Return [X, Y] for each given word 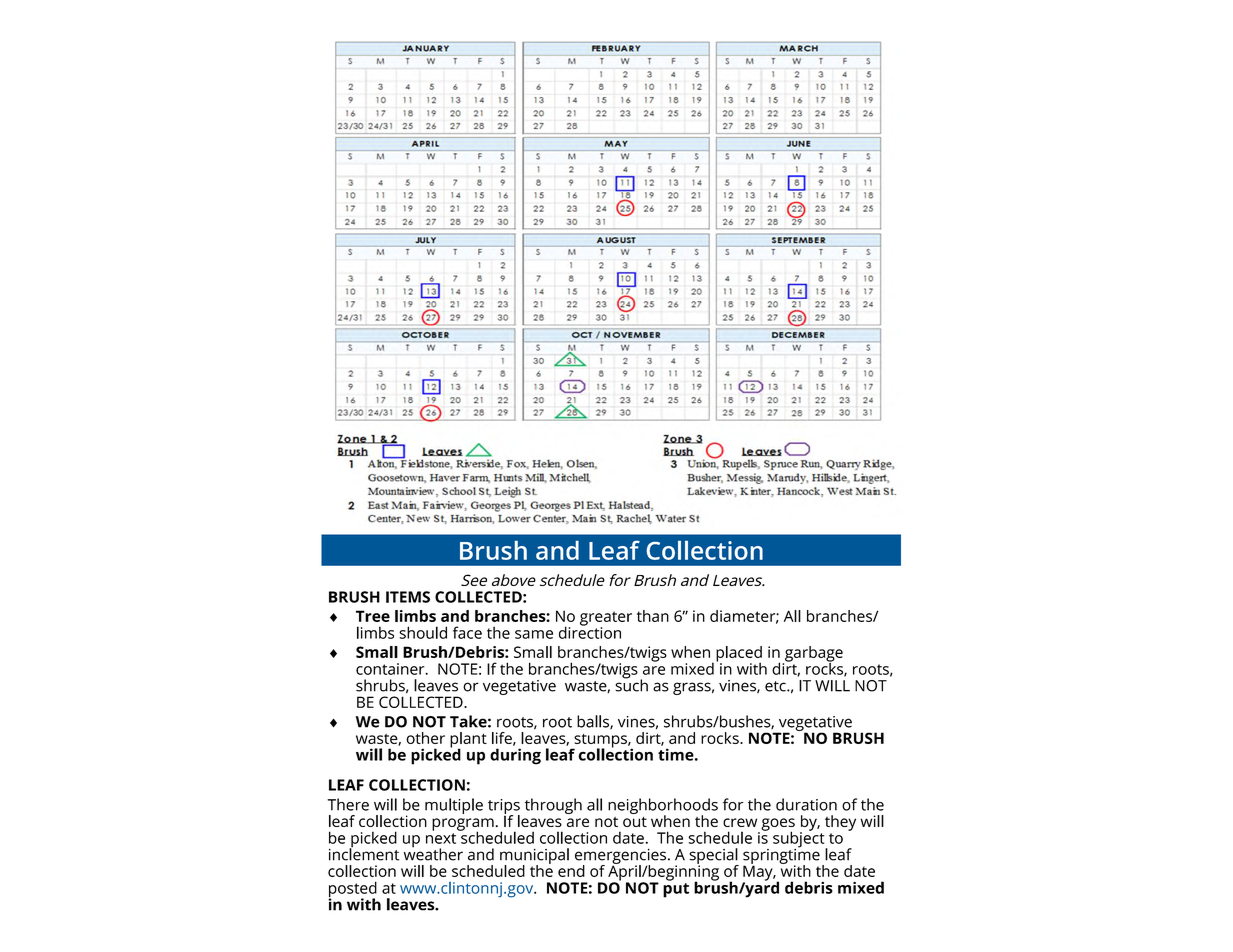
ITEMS [408, 597]
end [571, 871]
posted [352, 890]
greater [606, 619]
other [425, 738]
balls [594, 722]
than [653, 616]
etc [776, 686]
